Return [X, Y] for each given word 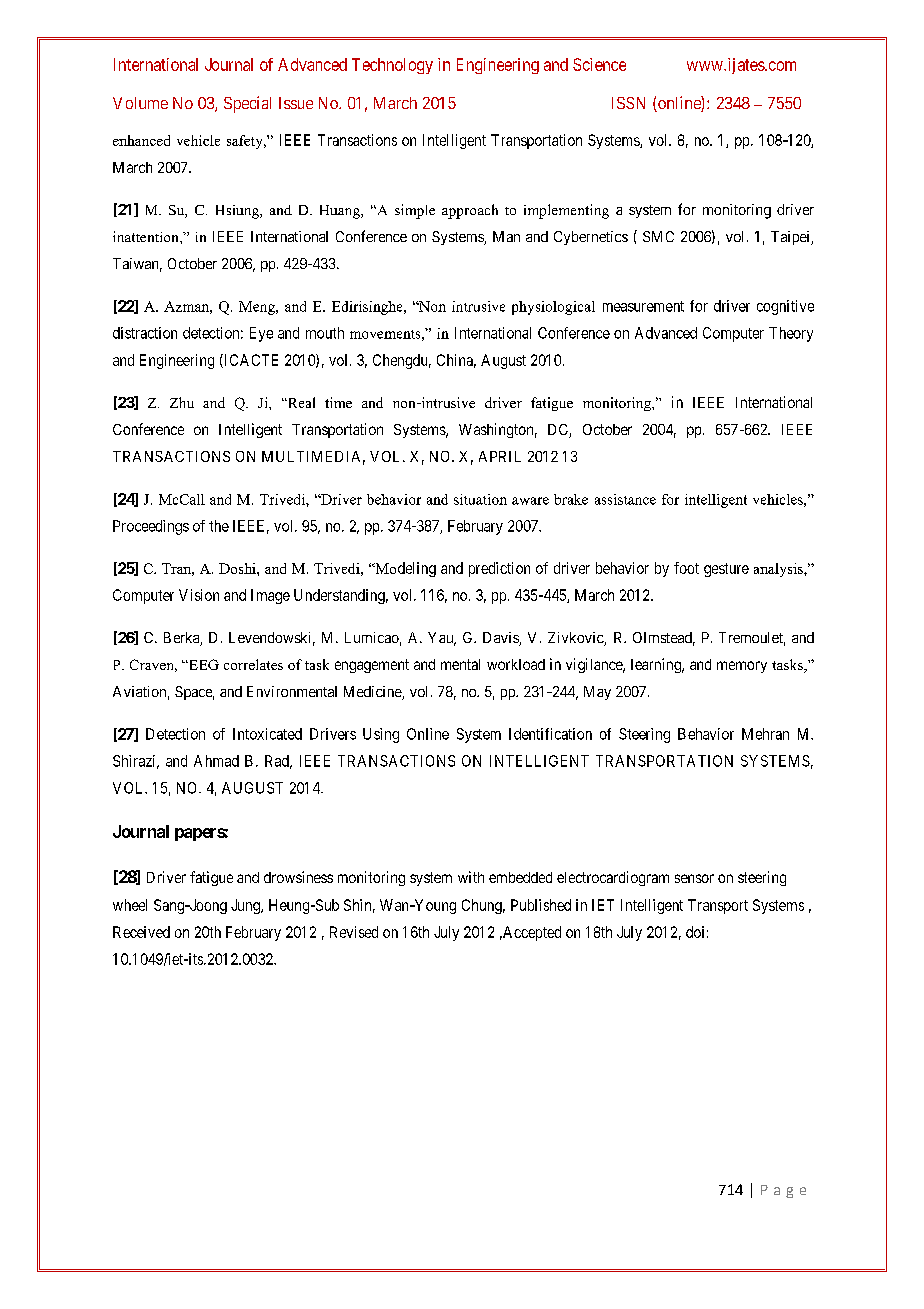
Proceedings [151, 527]
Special [247, 104]
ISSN [628, 103]
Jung [246, 906]
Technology [392, 66]
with [471, 877]
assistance [625, 499]
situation [480, 499]
